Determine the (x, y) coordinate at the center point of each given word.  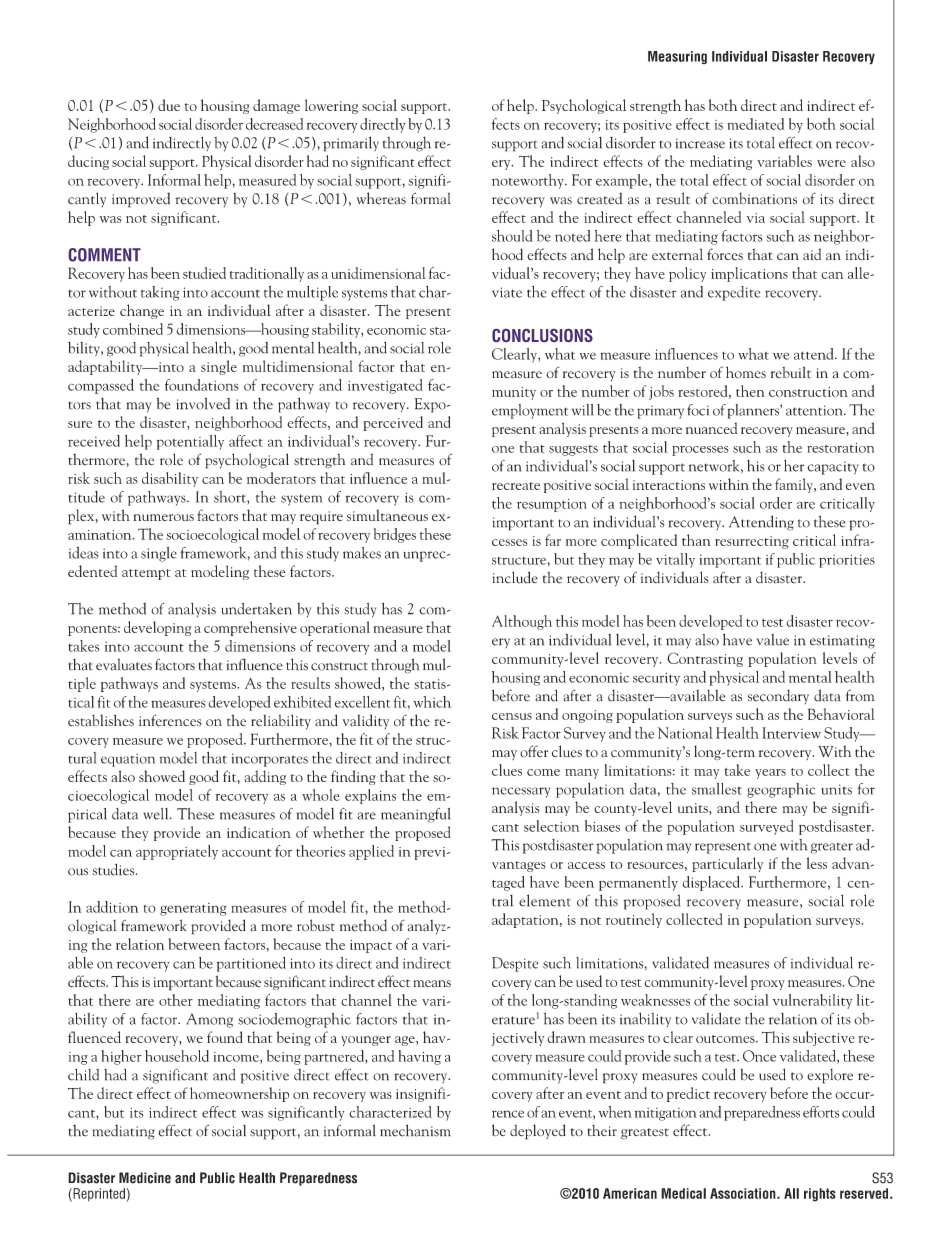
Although (522, 622)
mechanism (415, 1130)
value (773, 640)
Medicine (145, 1178)
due (169, 105)
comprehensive (250, 628)
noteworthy (529, 181)
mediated (755, 124)
